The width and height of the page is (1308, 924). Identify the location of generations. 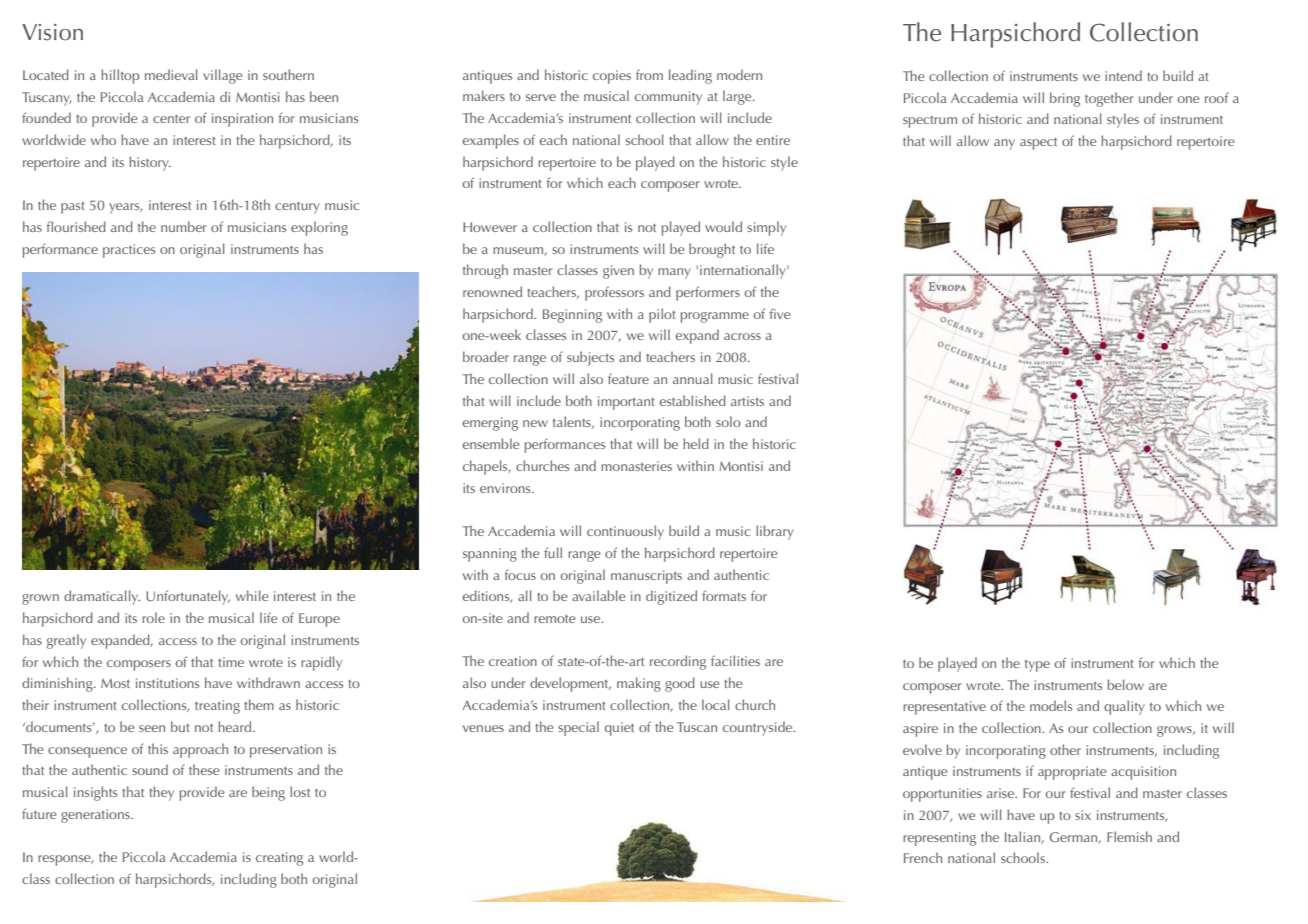
(96, 816).
